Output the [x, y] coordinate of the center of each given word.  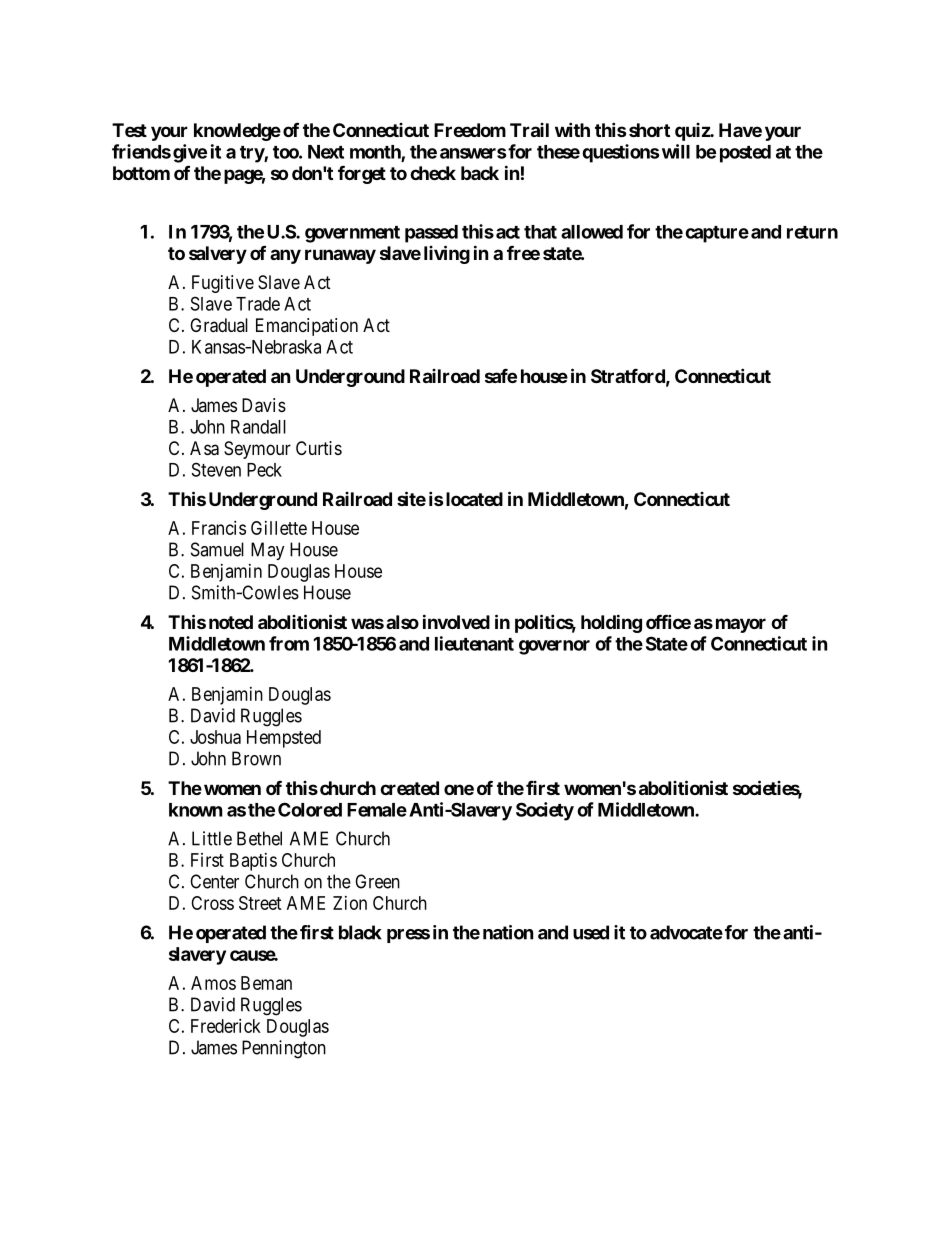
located [474, 499]
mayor [741, 625]
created [409, 788]
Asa [204, 448]
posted [745, 154]
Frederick [226, 1026]
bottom [141, 173]
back [480, 173]
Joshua [215, 737]
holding [611, 623]
